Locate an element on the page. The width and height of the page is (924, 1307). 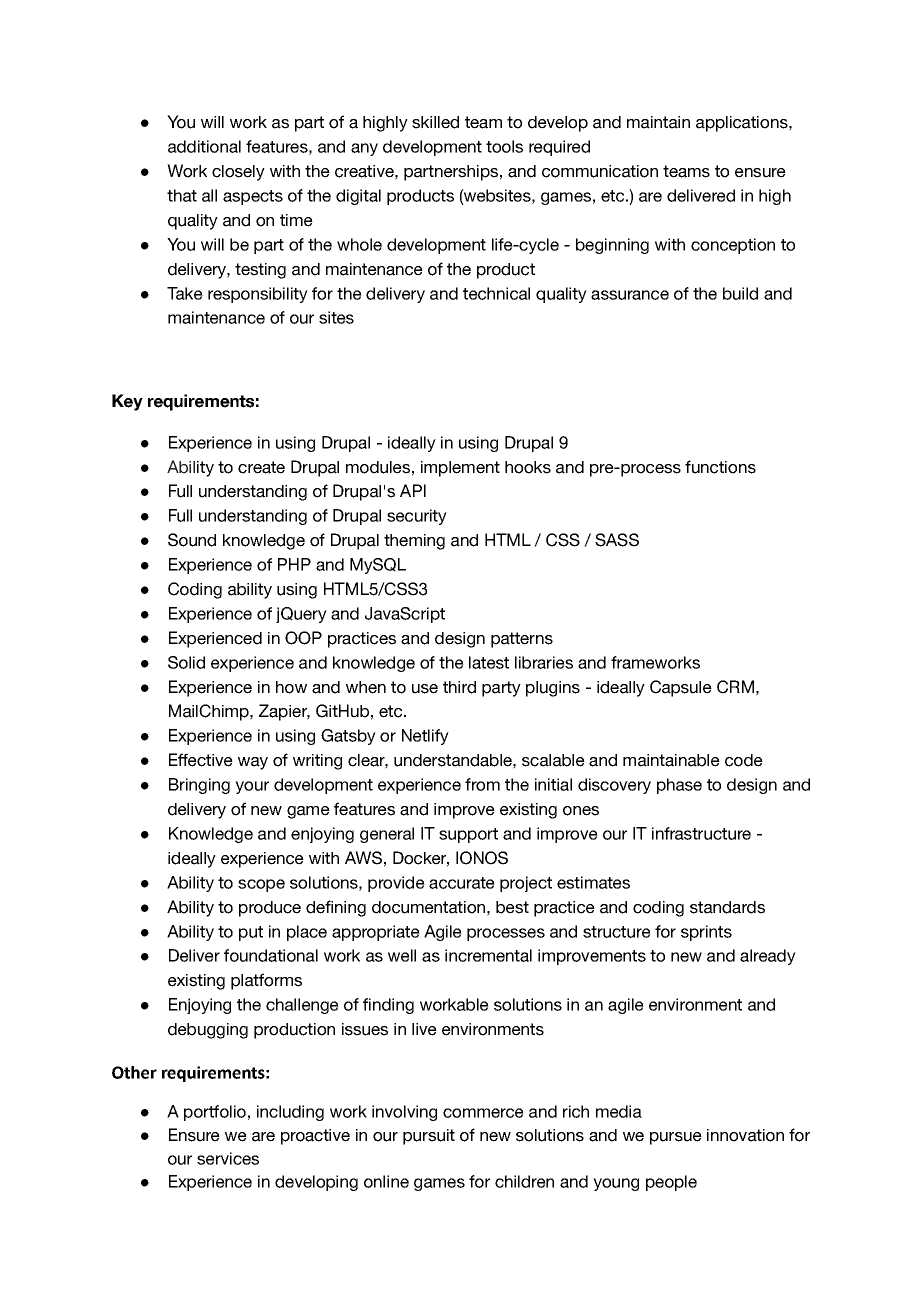
latest is located at coordinates (489, 662).
